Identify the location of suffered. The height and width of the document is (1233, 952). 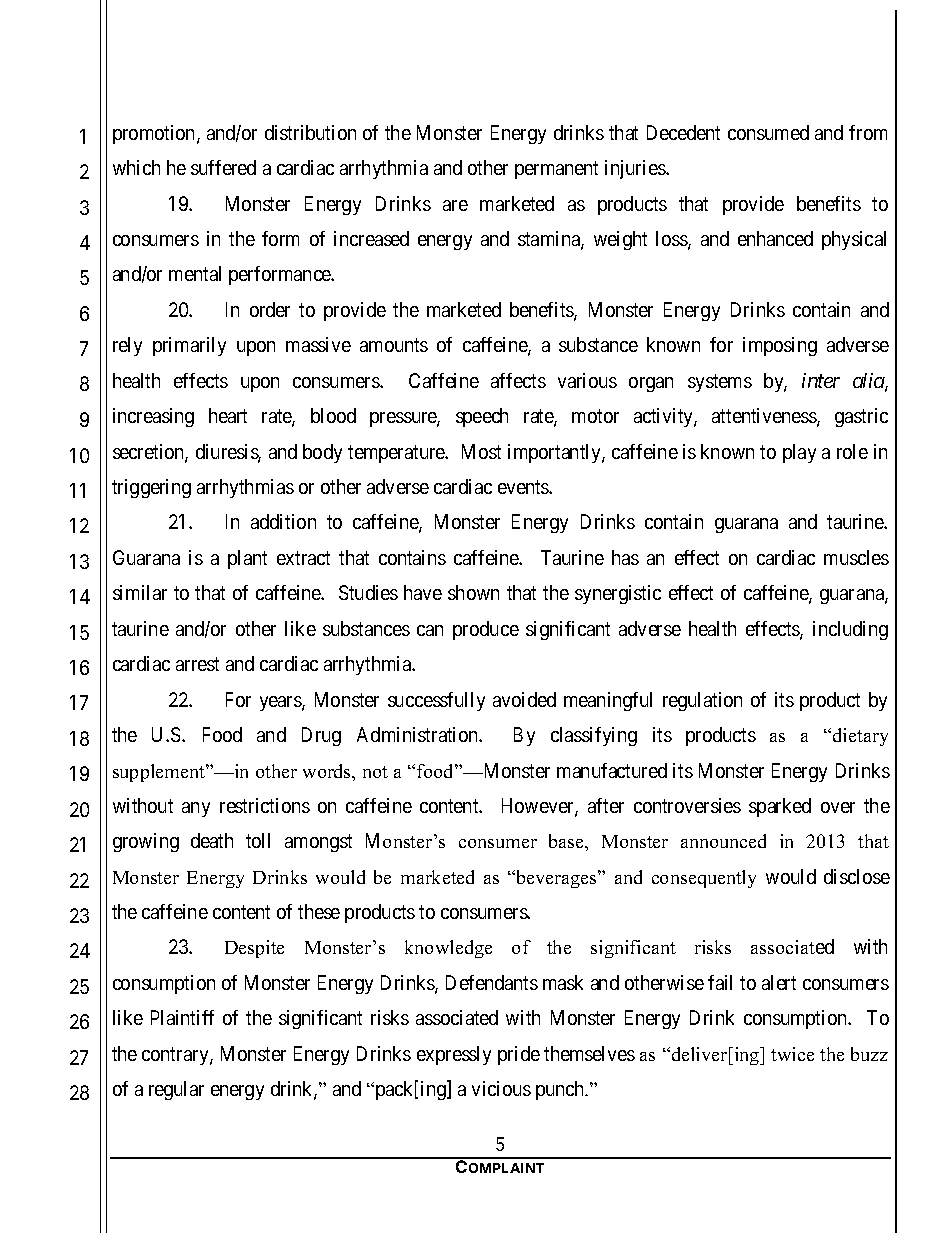
(223, 167).
